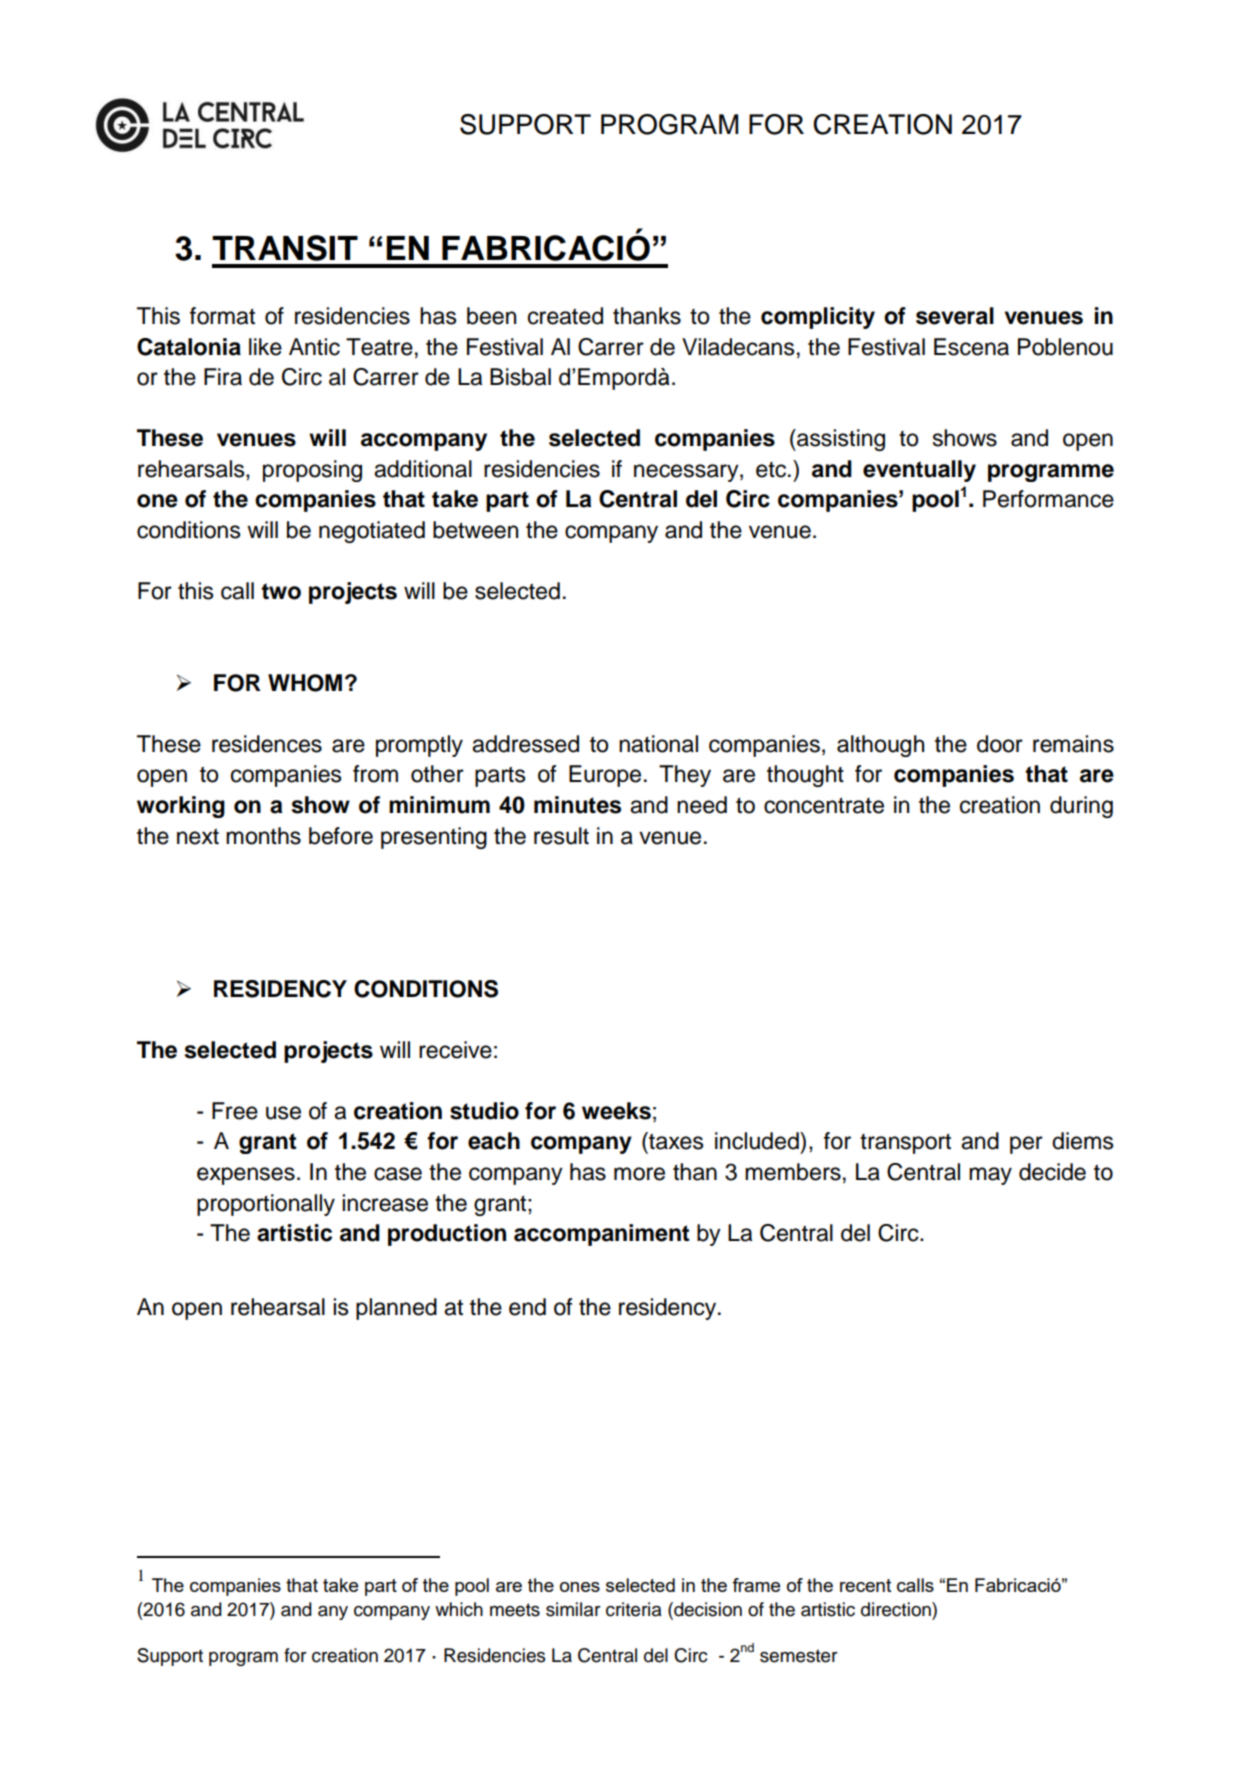 This image has height=1769, width=1251. I want to click on may, so click(990, 1176).
